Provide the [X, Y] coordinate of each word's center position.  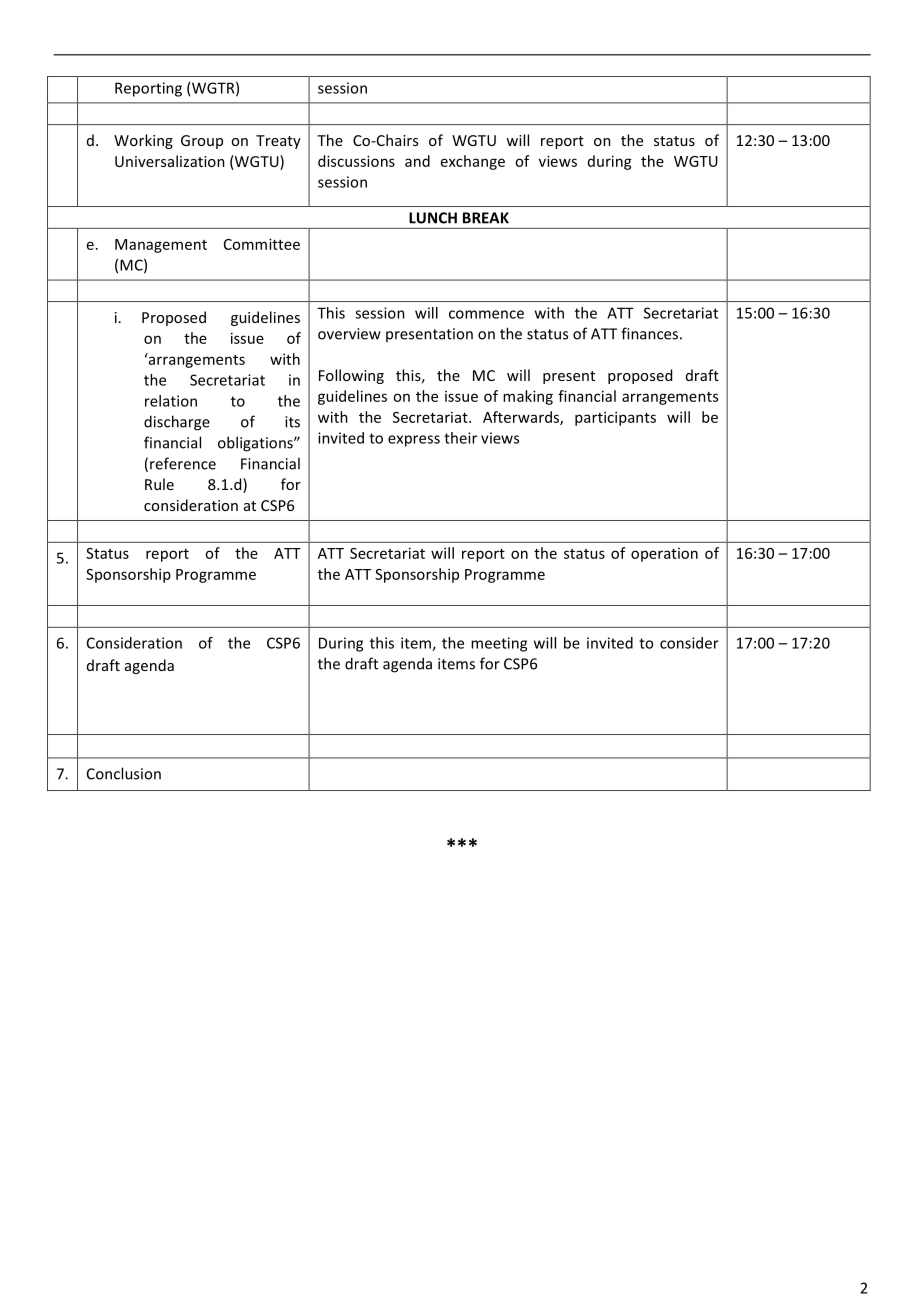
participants [615, 418]
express [414, 441]
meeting [499, 644]
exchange [473, 162]
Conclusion [124, 773]
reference [183, 463]
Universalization [170, 161]
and [417, 161]
